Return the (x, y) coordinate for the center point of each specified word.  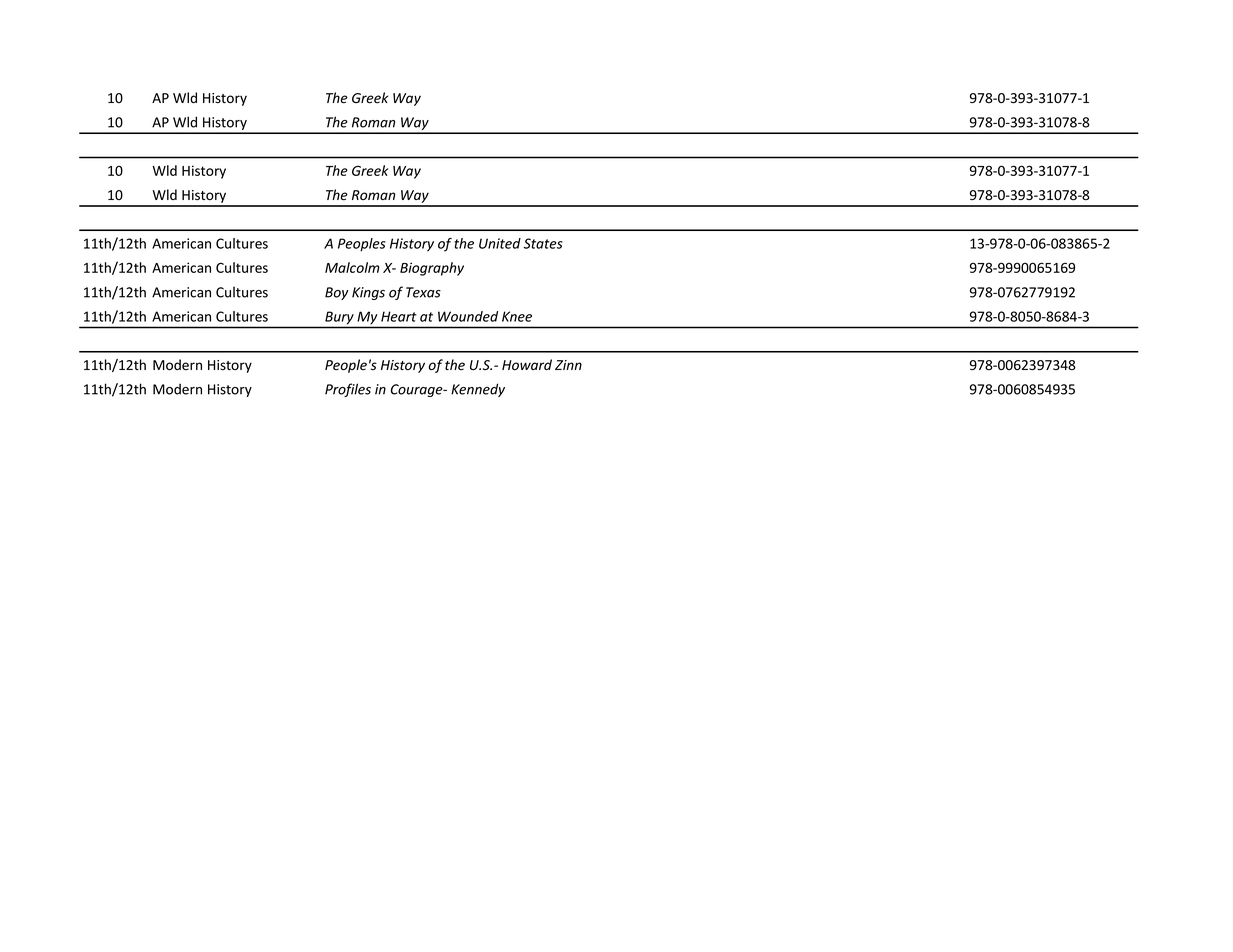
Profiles (348, 390)
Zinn (568, 365)
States (543, 243)
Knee (517, 316)
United (500, 243)
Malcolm (352, 267)
